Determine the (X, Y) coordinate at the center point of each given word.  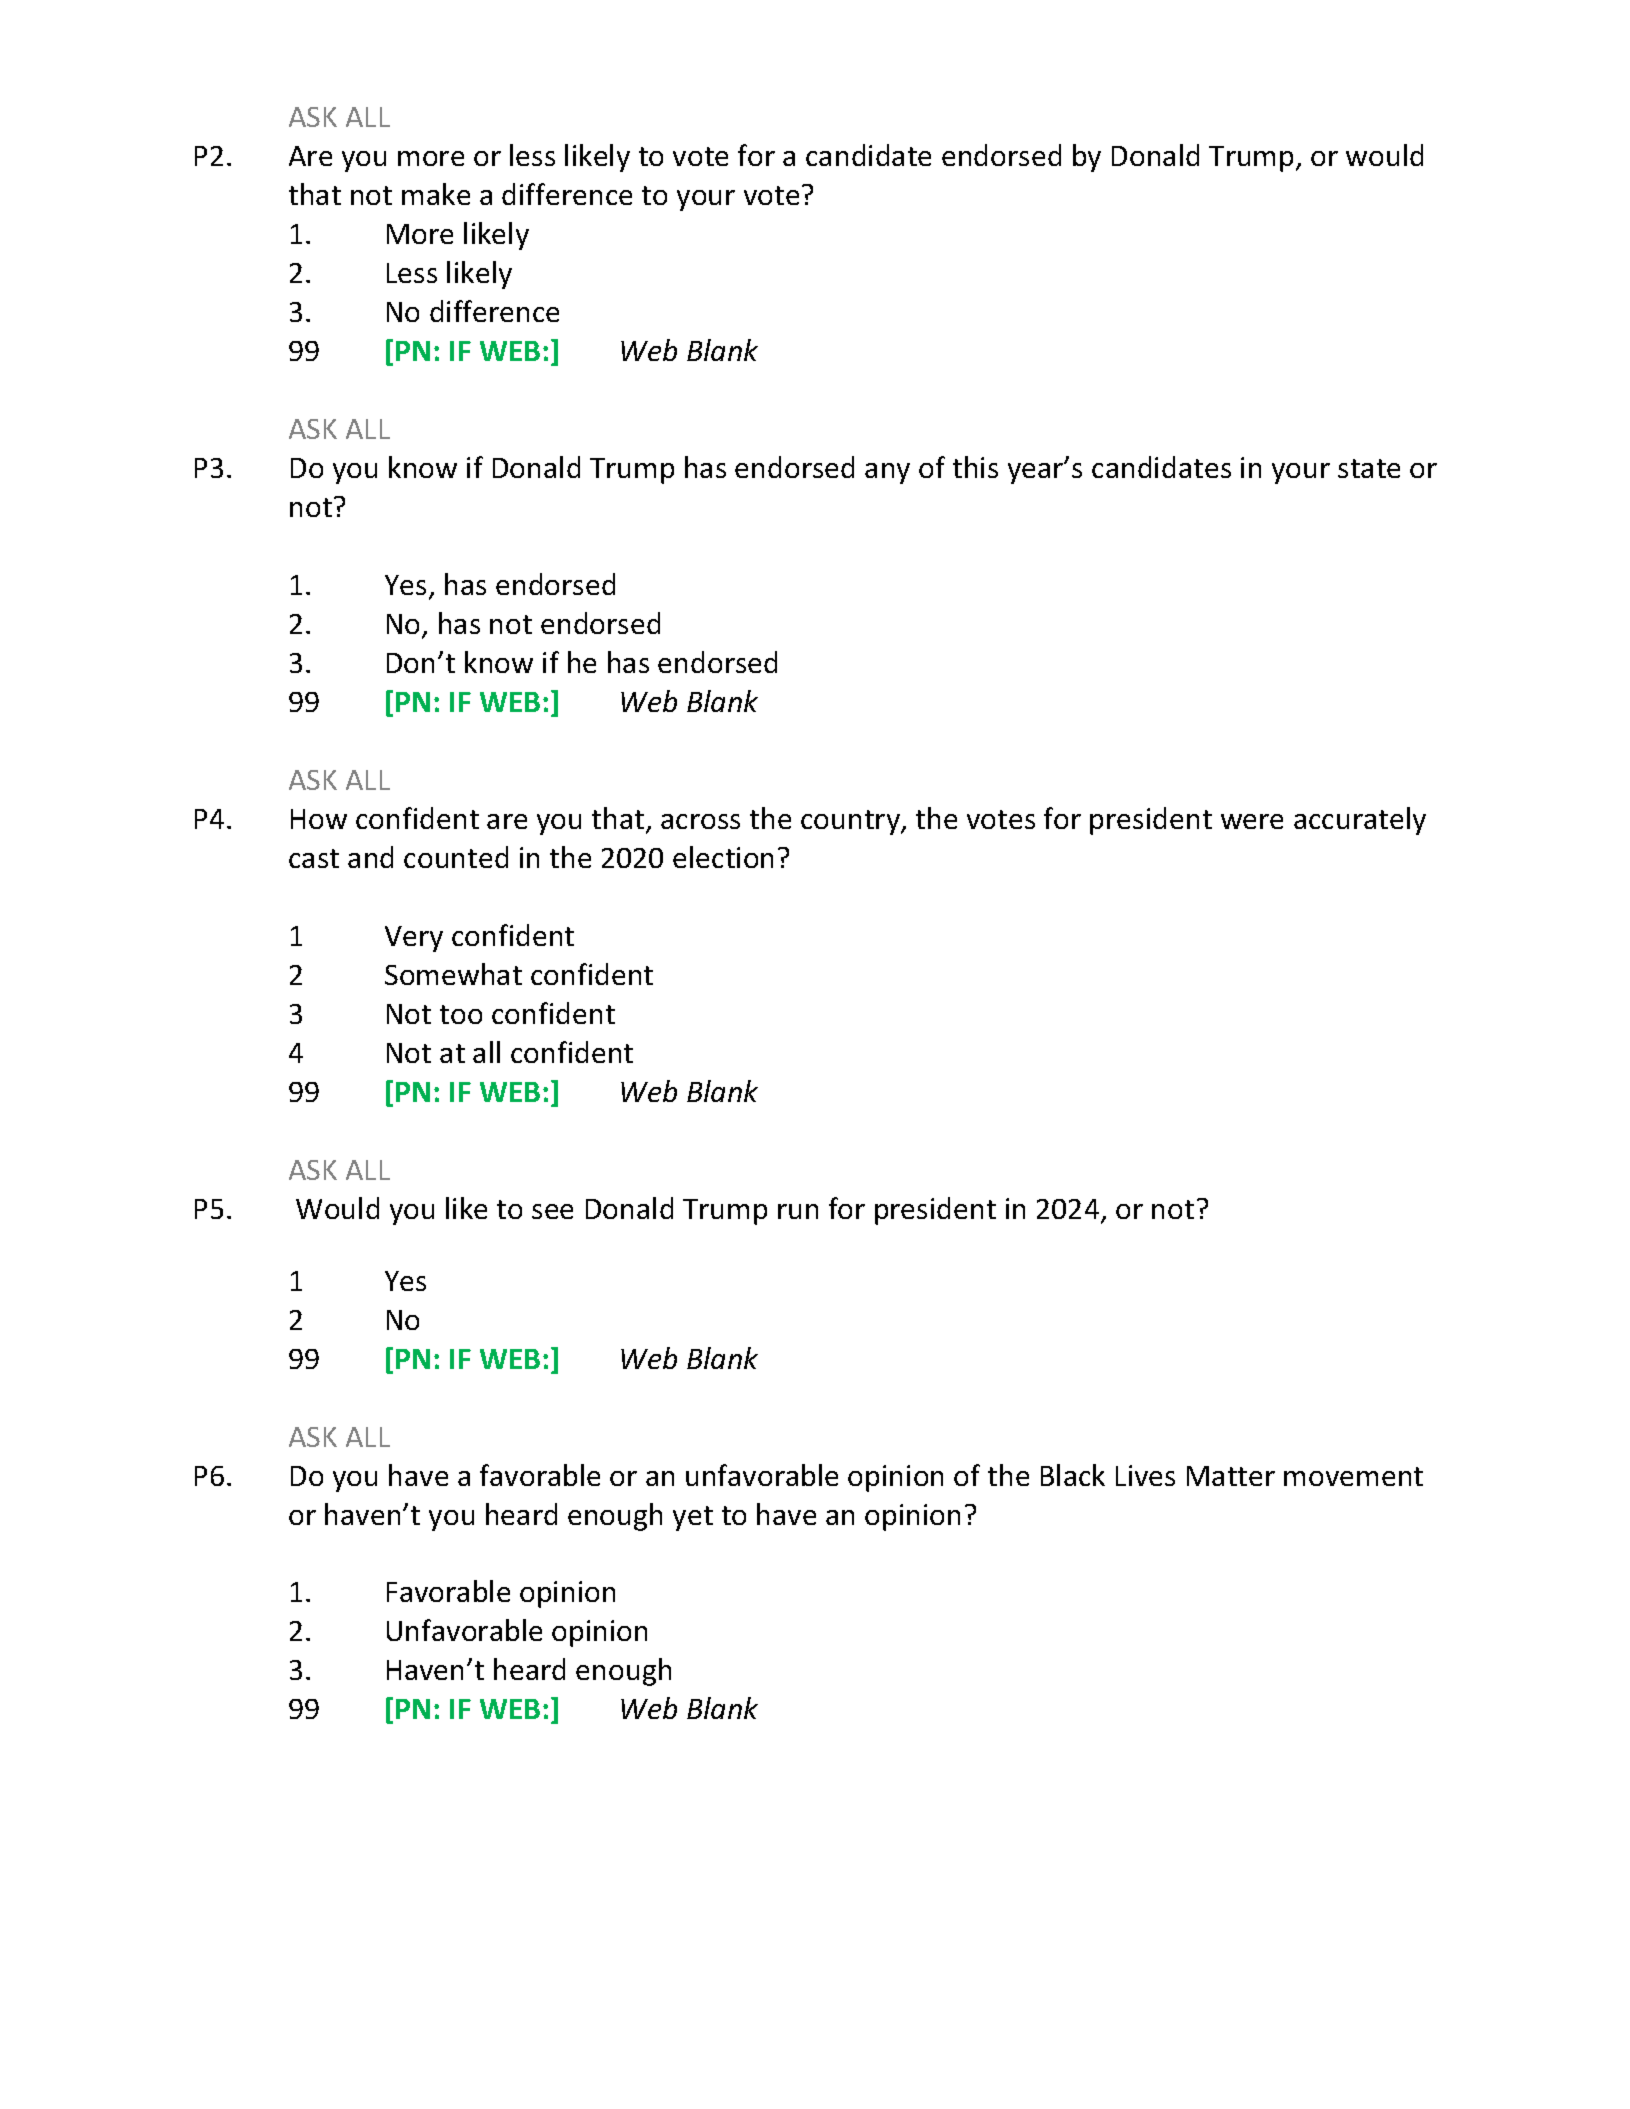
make (436, 194)
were (1252, 821)
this (975, 467)
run (798, 1211)
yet (693, 1518)
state (1369, 468)
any (887, 473)
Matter (1231, 1476)
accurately (1360, 821)
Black (1073, 1475)
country (851, 822)
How (319, 819)
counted (456, 857)
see (552, 1211)
